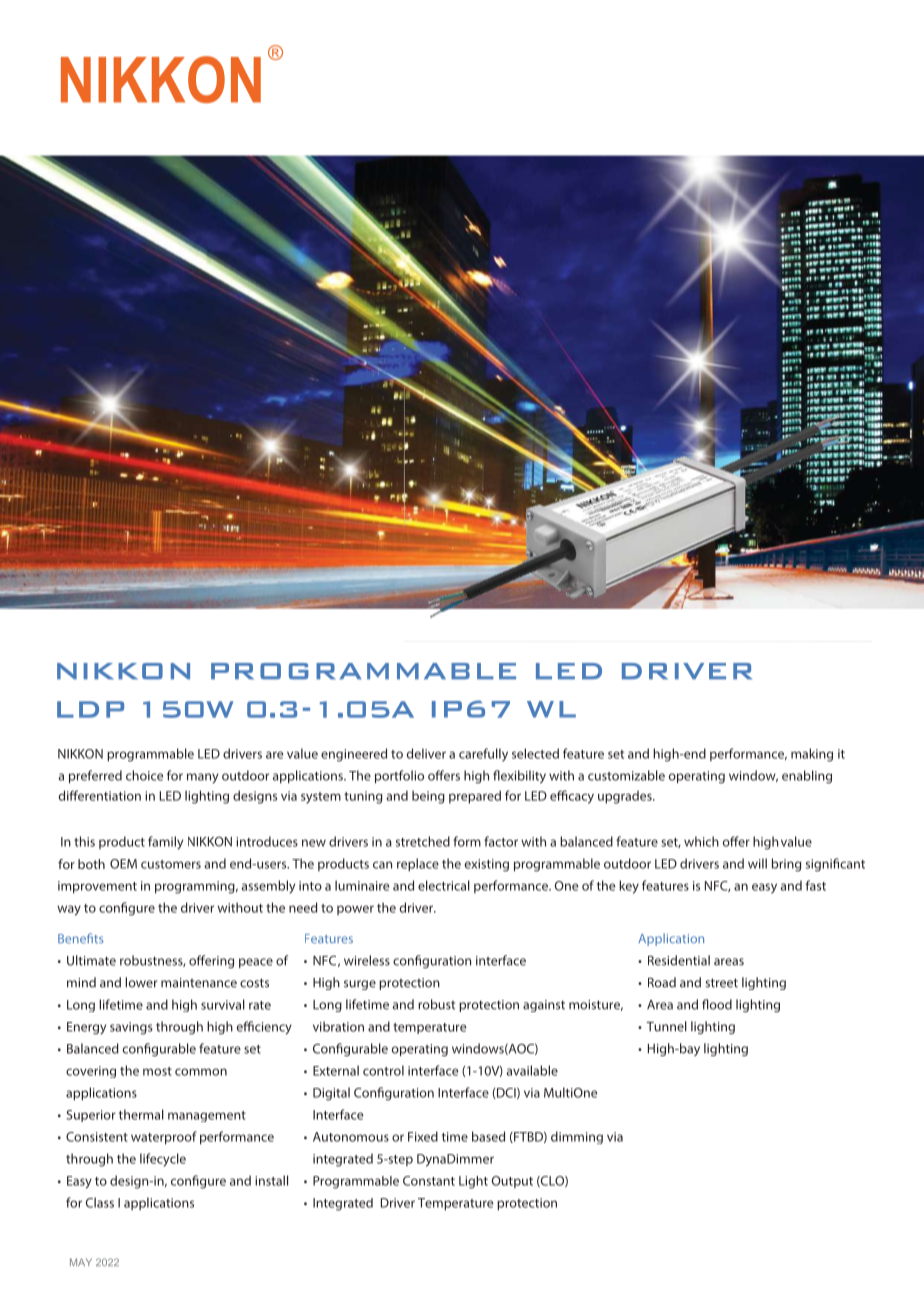  Describe the element at coordinates (615, 1137) in the screenshot. I see `via` at that location.
